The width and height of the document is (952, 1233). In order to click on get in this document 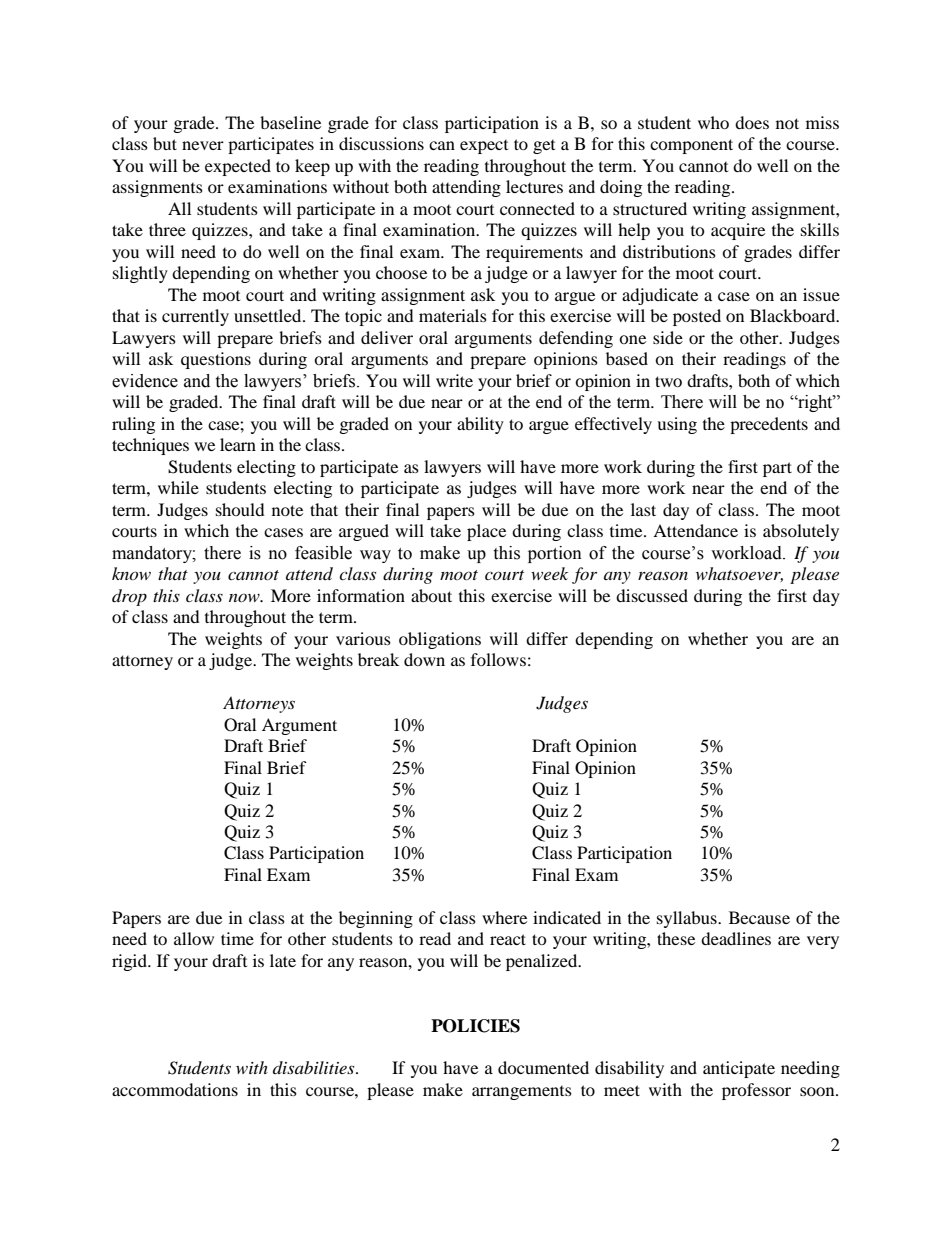, I will do `click(544, 147)`.
